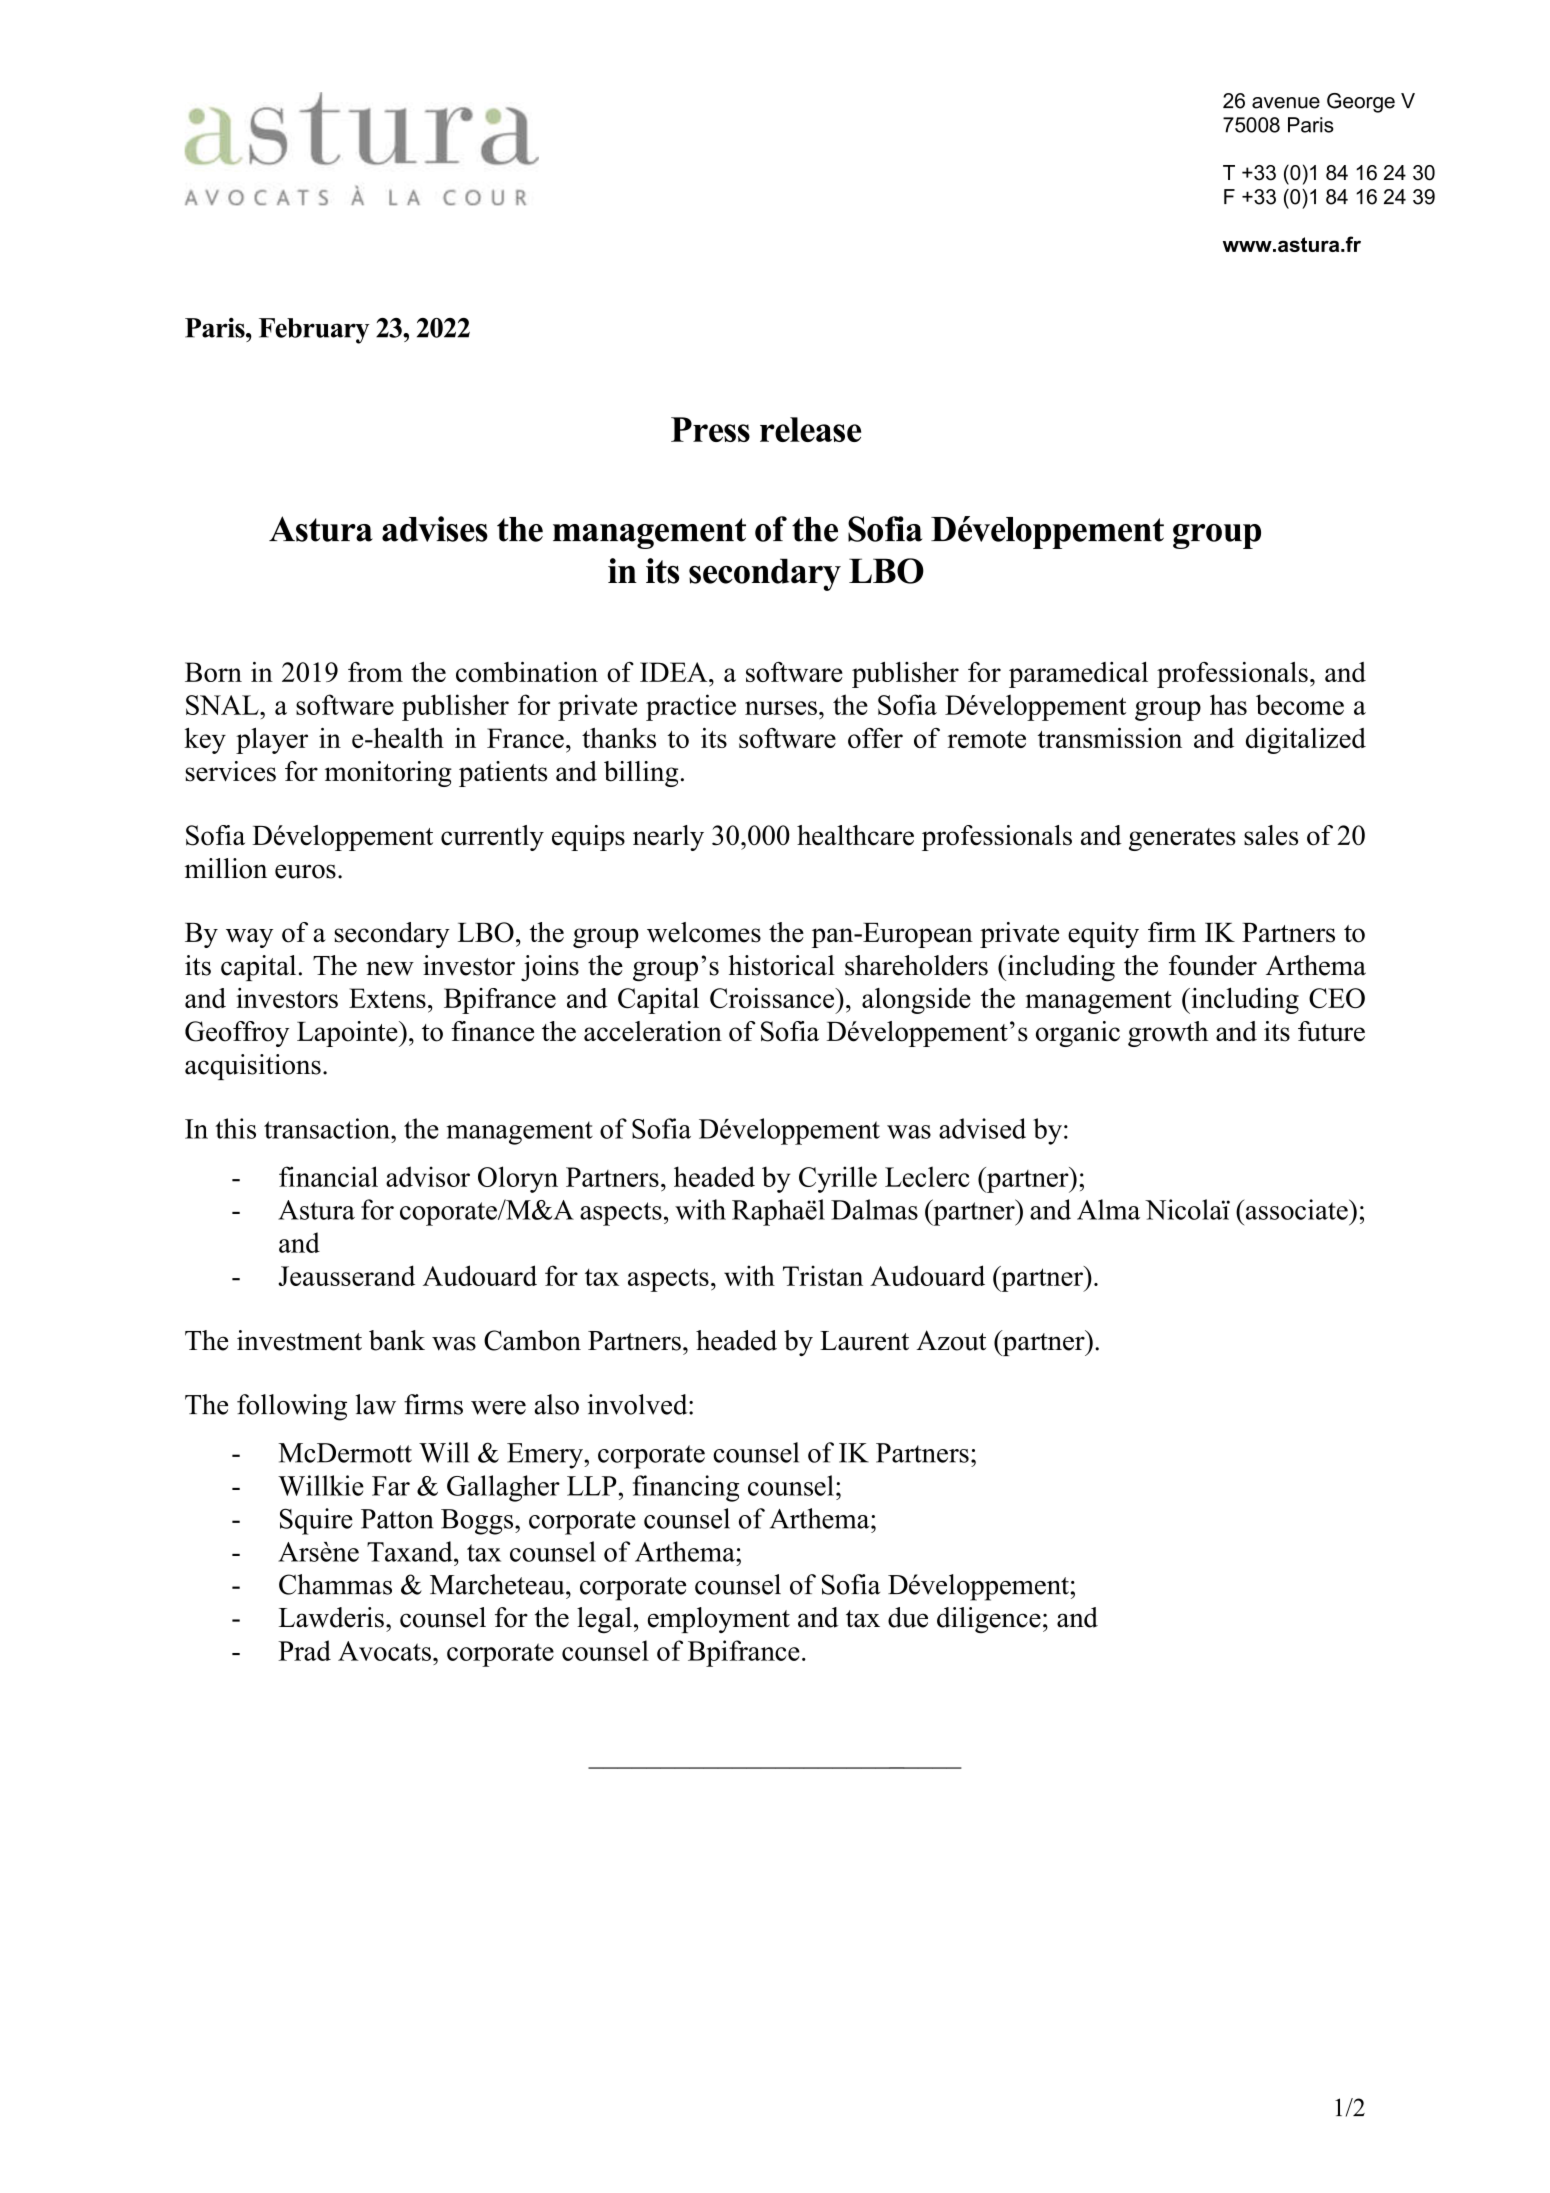 Image resolution: width=1550 pixels, height=2193 pixels. I want to click on release, so click(810, 429).
